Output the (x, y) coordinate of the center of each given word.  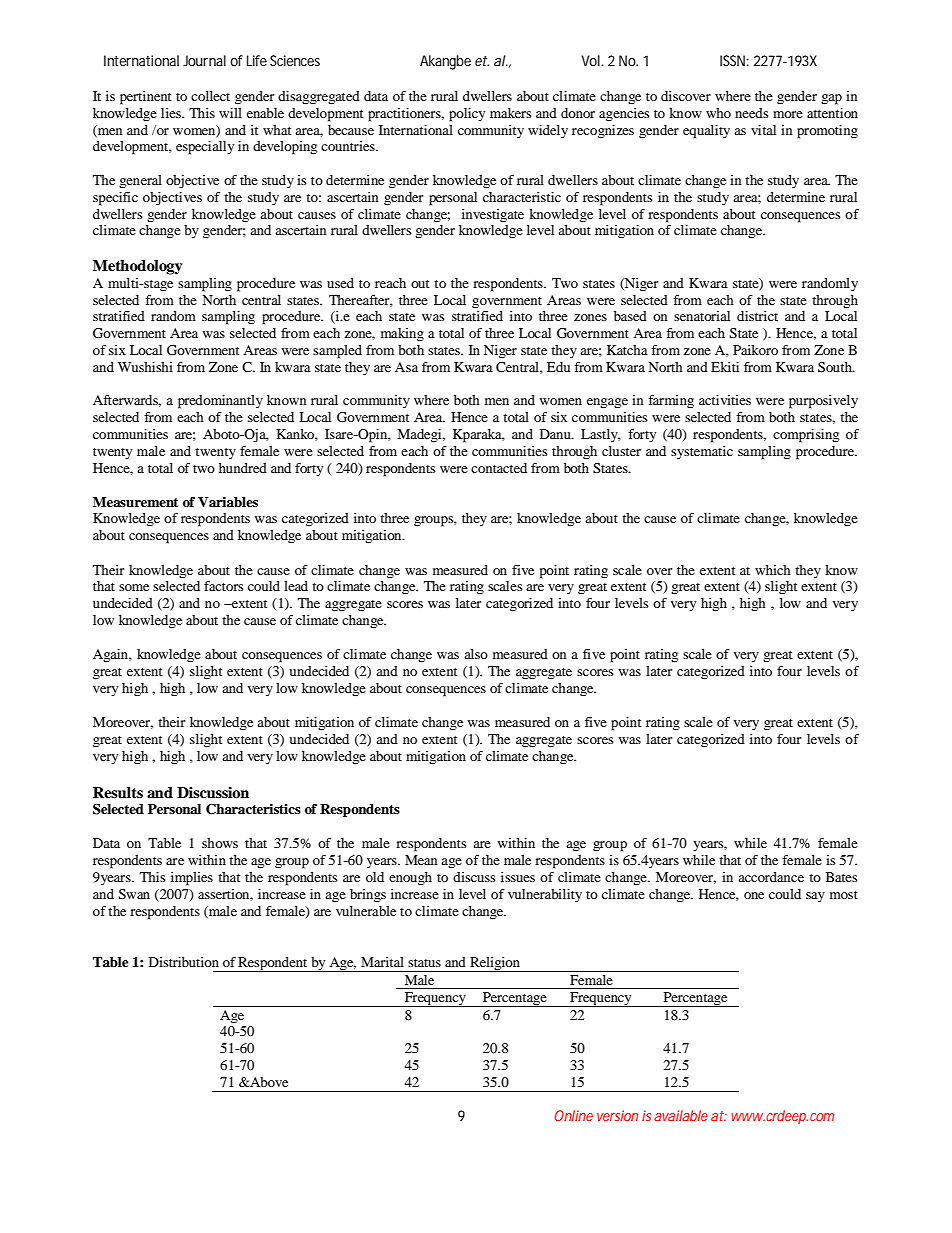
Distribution (184, 962)
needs (752, 113)
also (476, 654)
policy (467, 115)
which (773, 570)
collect (210, 96)
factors (224, 586)
